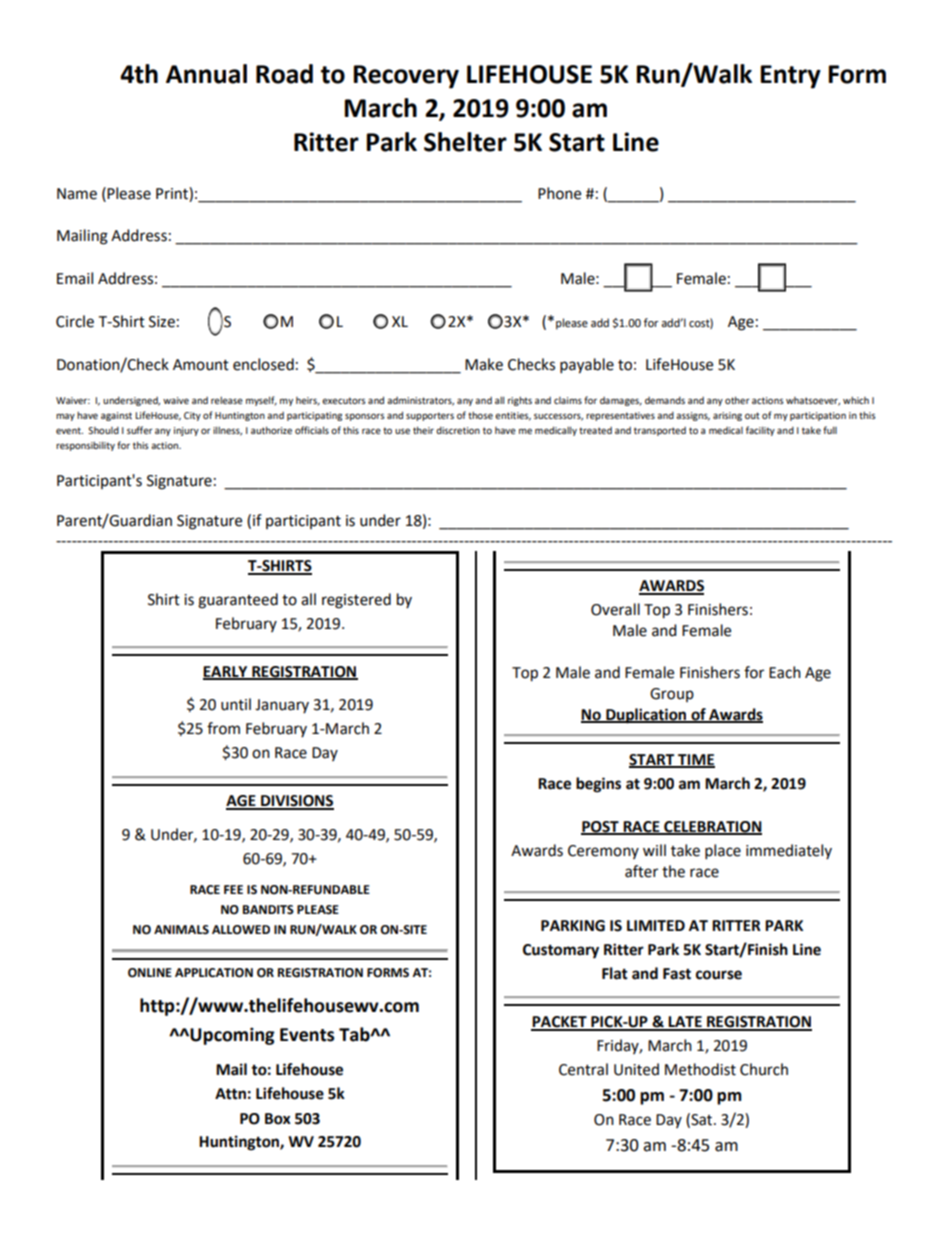 The width and height of the screenshot is (952, 1233). What do you see at coordinates (230, 1094) in the screenshot?
I see `Attn` at bounding box center [230, 1094].
